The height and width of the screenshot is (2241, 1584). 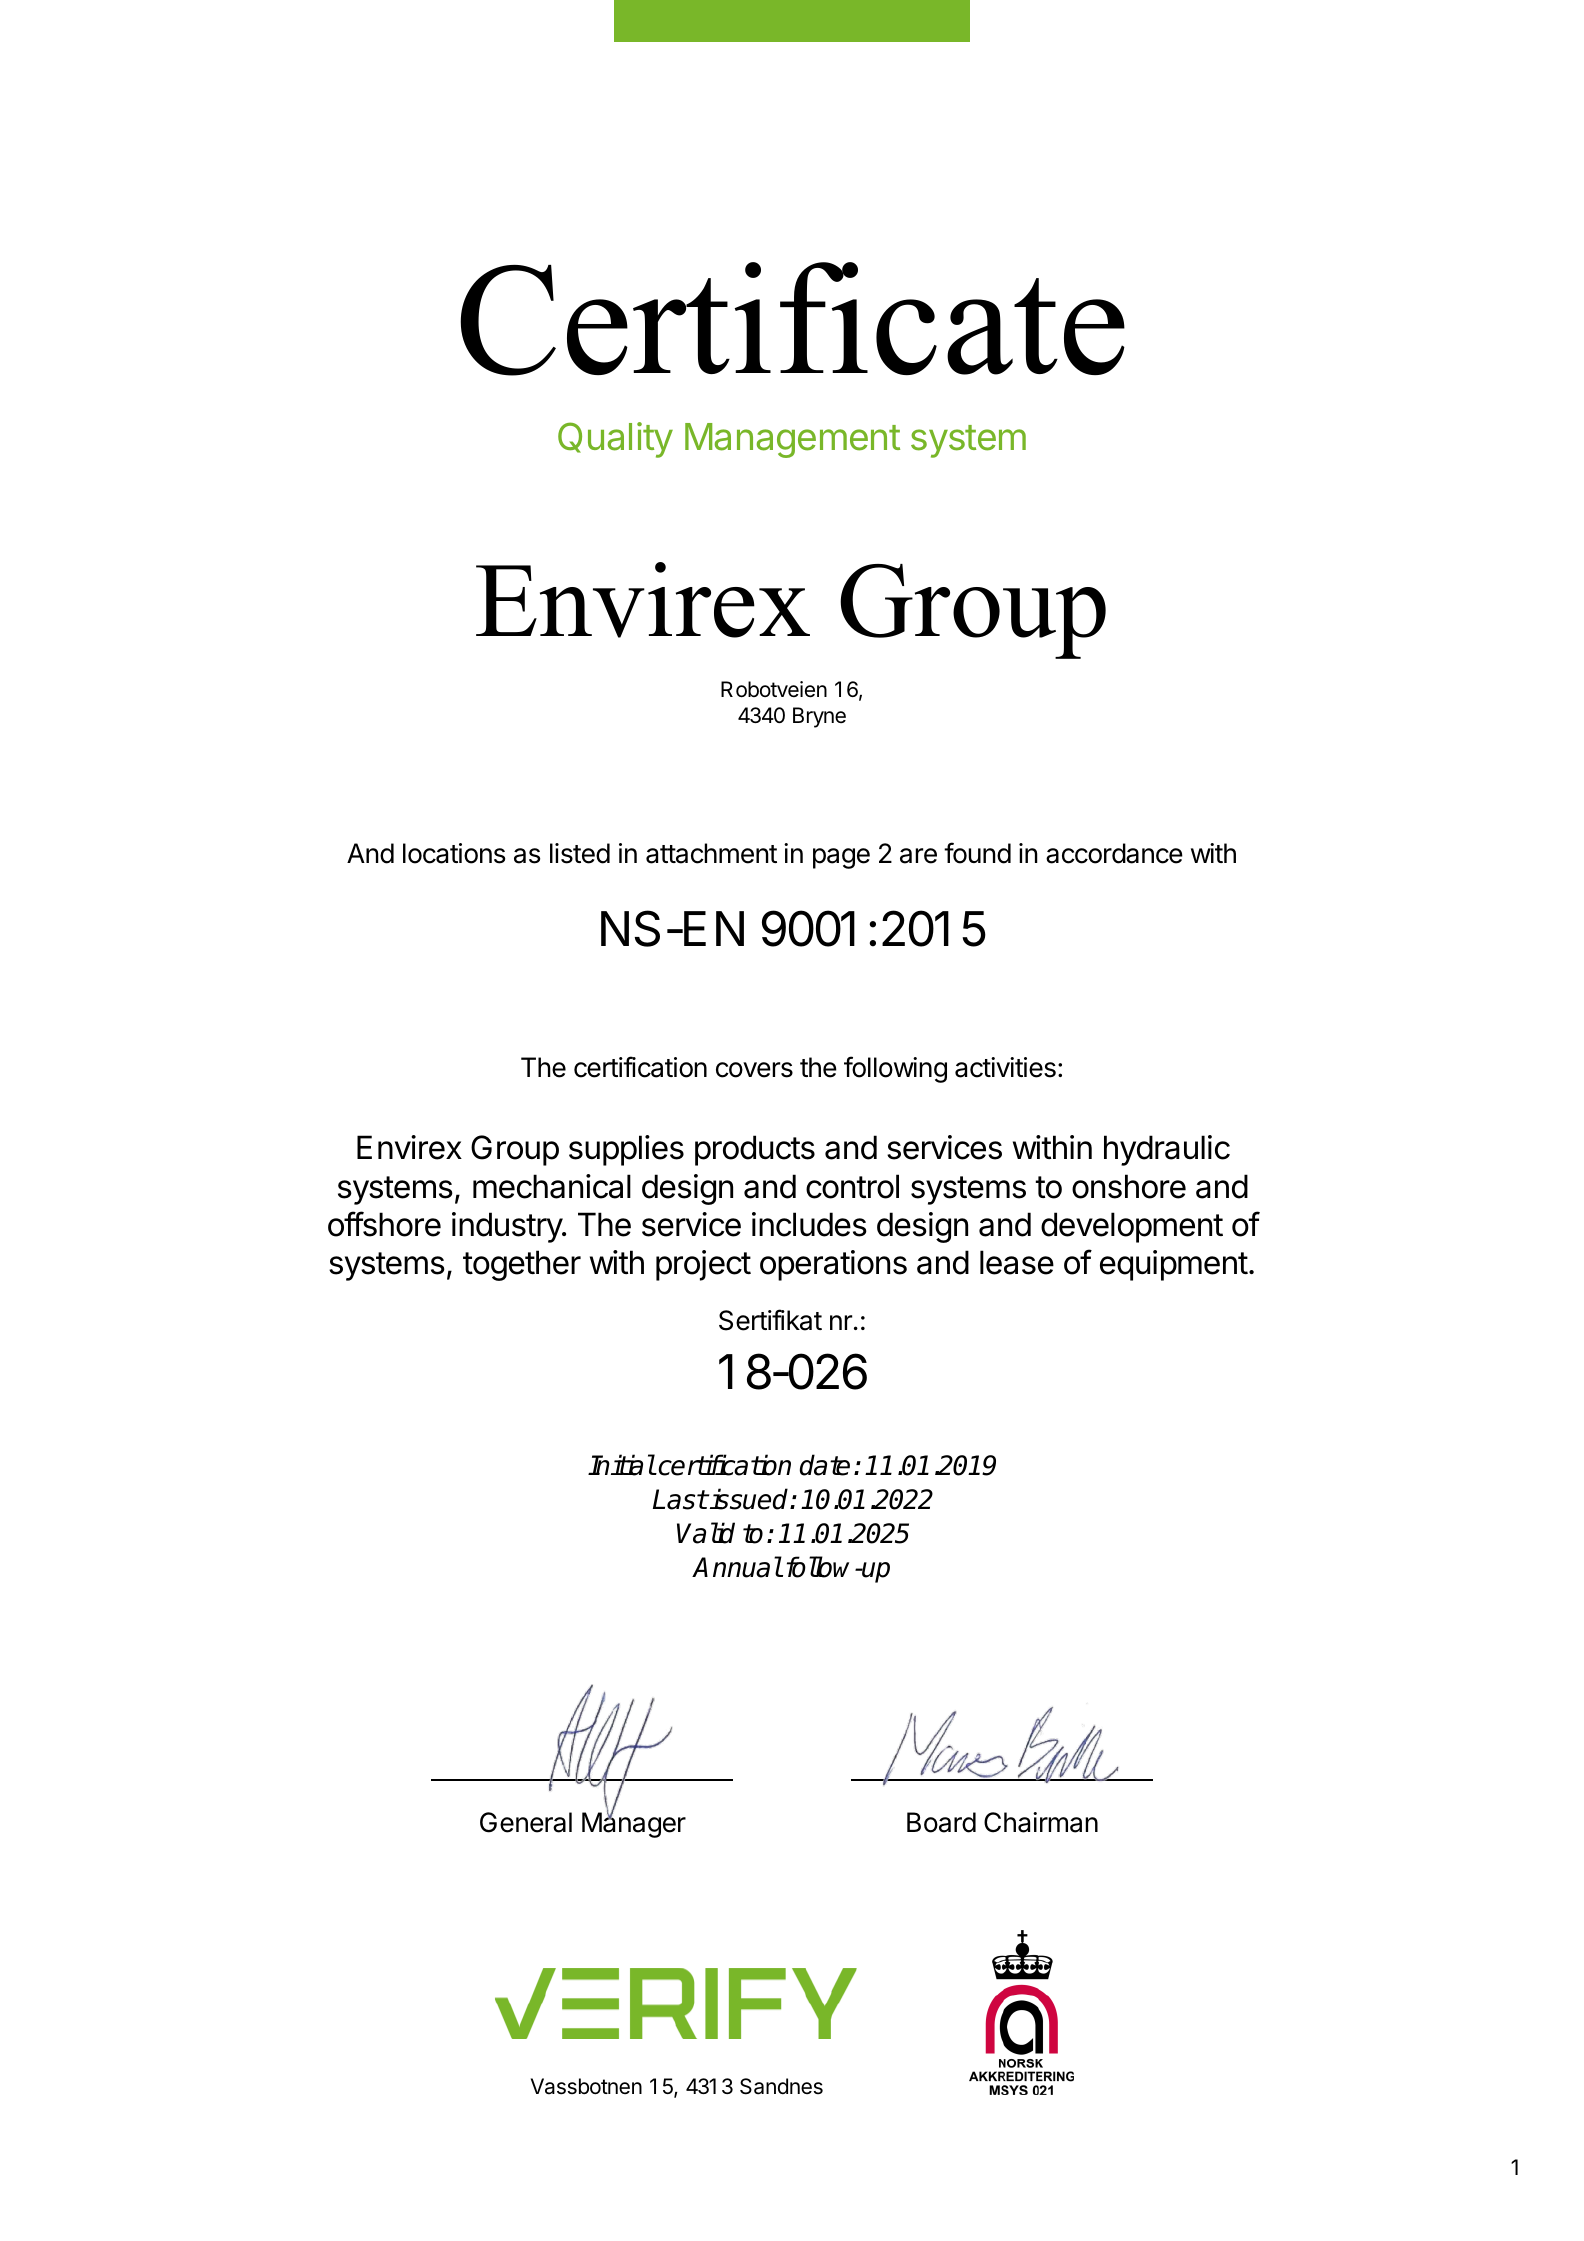 What do you see at coordinates (1041, 1822) in the screenshot?
I see `Chairman` at bounding box center [1041, 1822].
